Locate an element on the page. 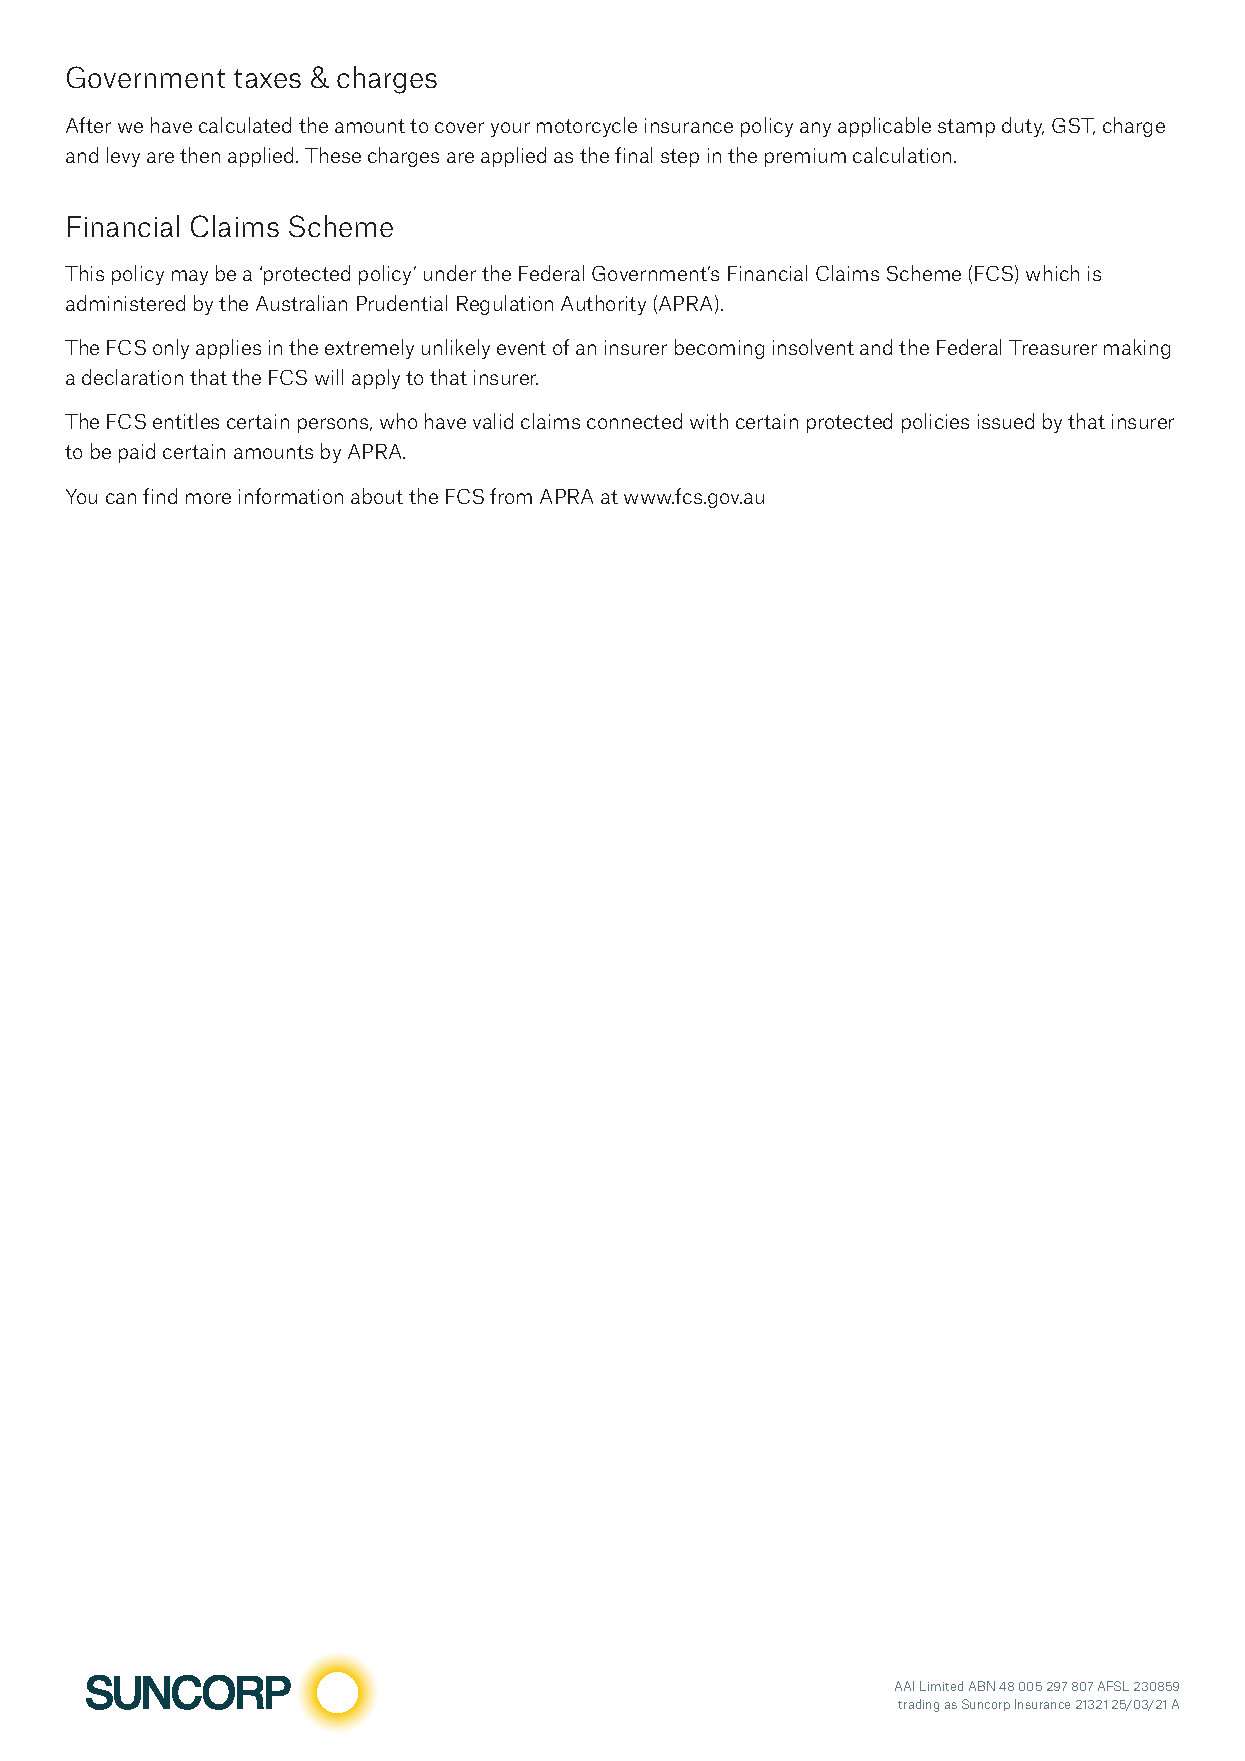  trading is located at coordinates (918, 1705).
